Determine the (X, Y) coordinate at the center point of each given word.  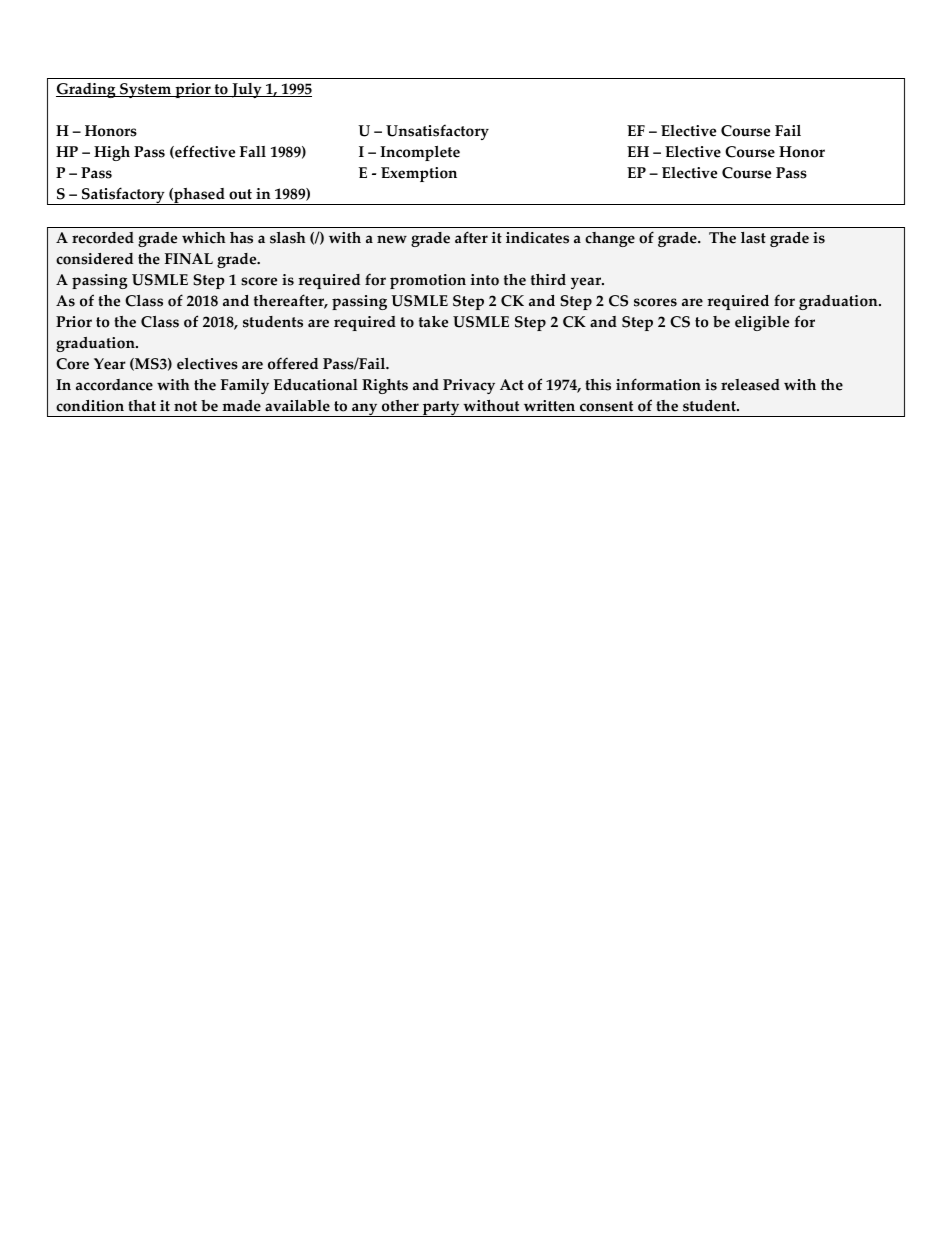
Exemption (419, 174)
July (247, 90)
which (204, 238)
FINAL (189, 258)
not (185, 406)
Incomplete (420, 153)
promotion (428, 281)
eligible (762, 323)
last (753, 238)
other (400, 406)
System (145, 90)
